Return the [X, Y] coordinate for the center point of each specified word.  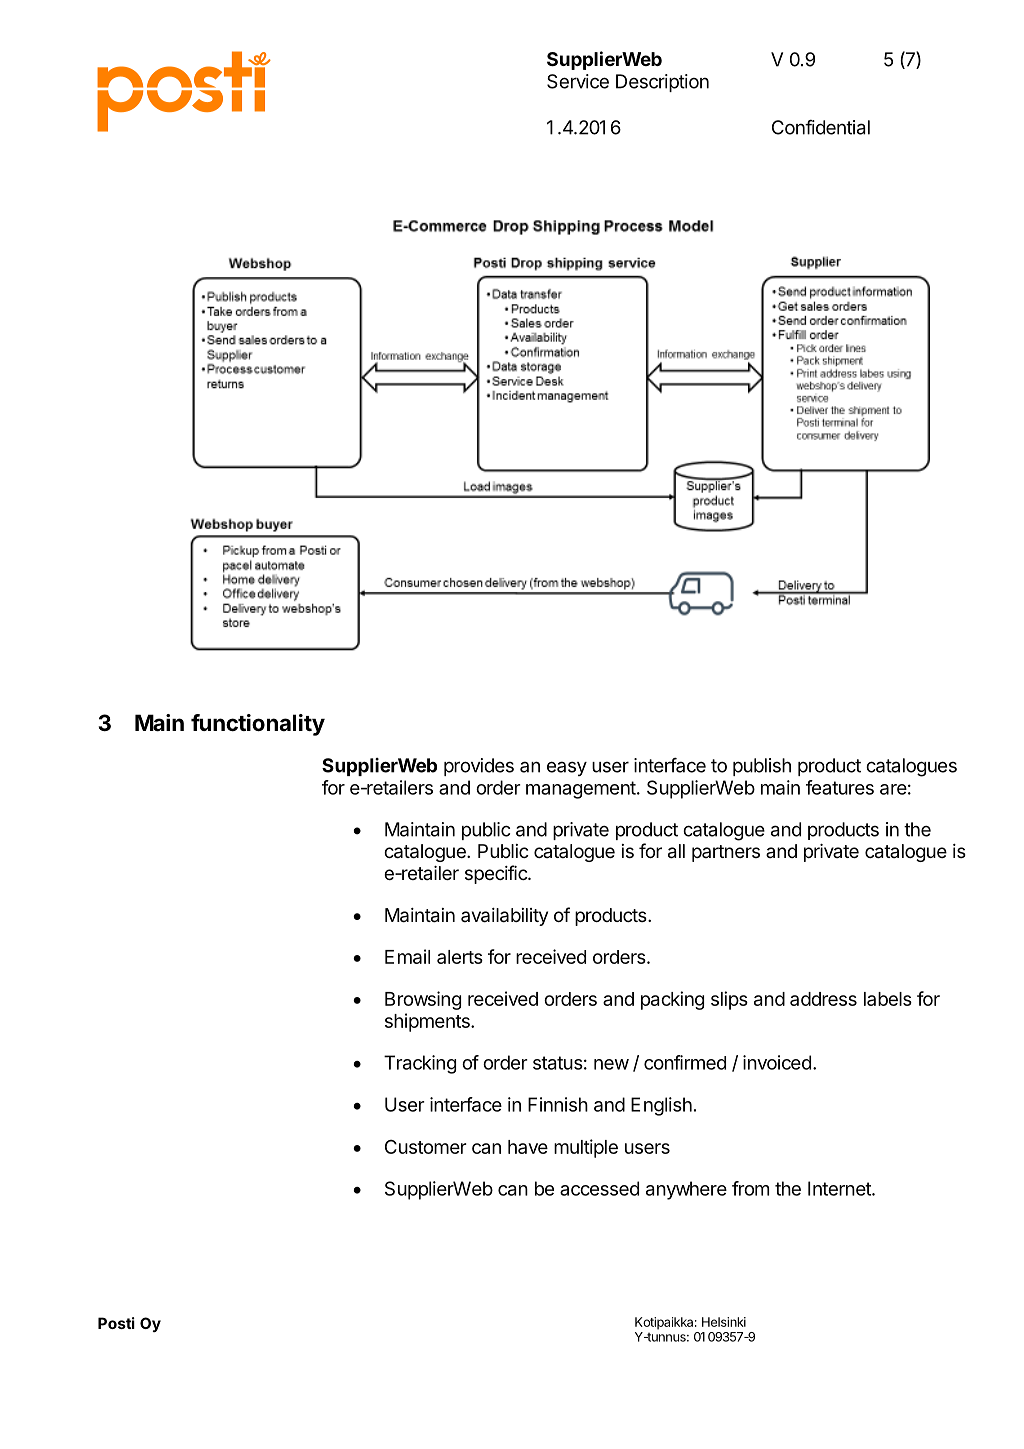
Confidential [821, 127]
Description [662, 83]
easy [567, 768]
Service [578, 81]
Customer [426, 1147]
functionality [258, 725]
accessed [599, 1188]
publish [762, 767]
